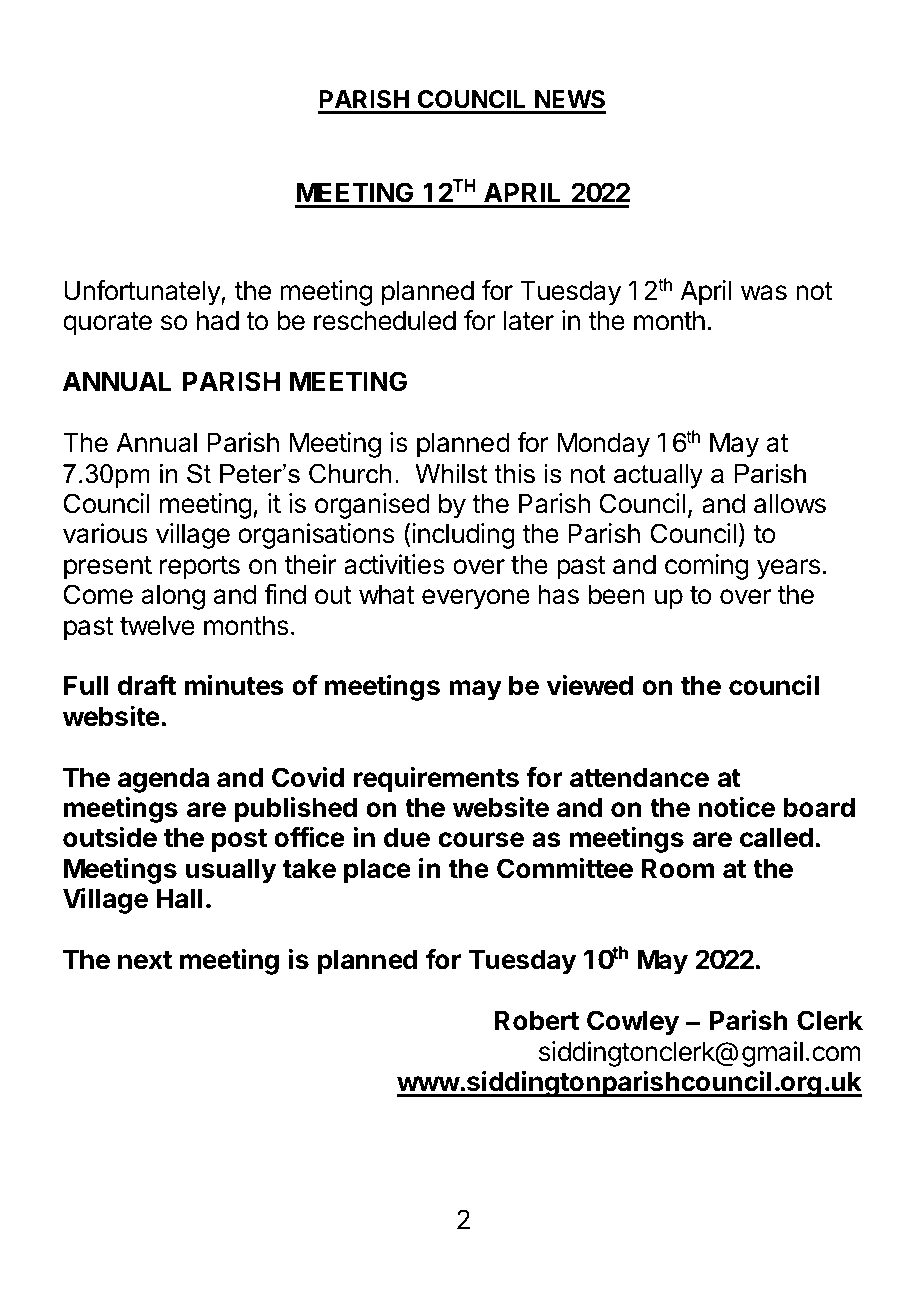 The width and height of the screenshot is (924, 1313). Describe the element at coordinates (481, 840) in the screenshot. I see `course` at that location.
